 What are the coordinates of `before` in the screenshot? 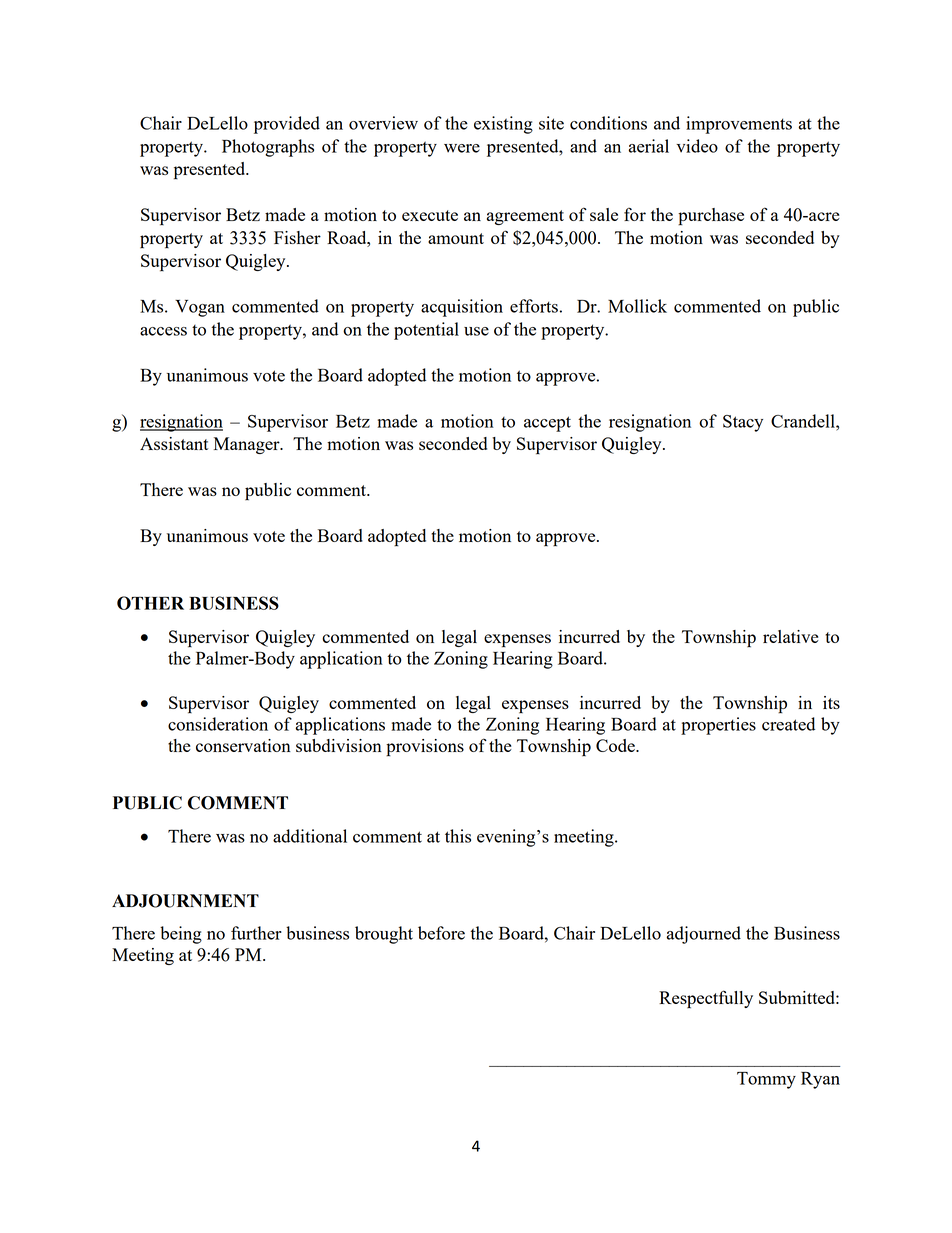 It's located at (441, 933).
